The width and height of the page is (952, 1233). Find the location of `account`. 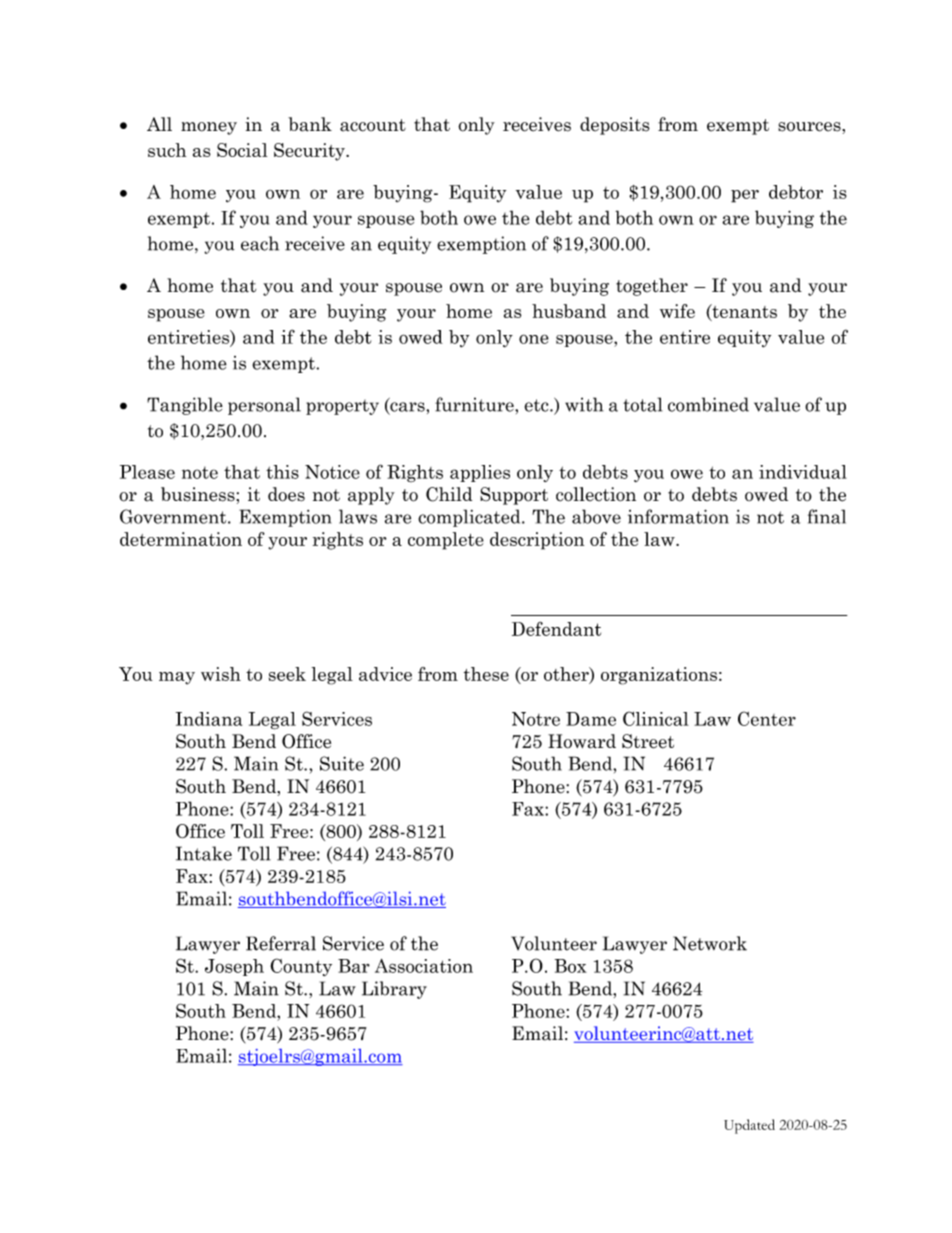

account is located at coordinates (373, 125).
